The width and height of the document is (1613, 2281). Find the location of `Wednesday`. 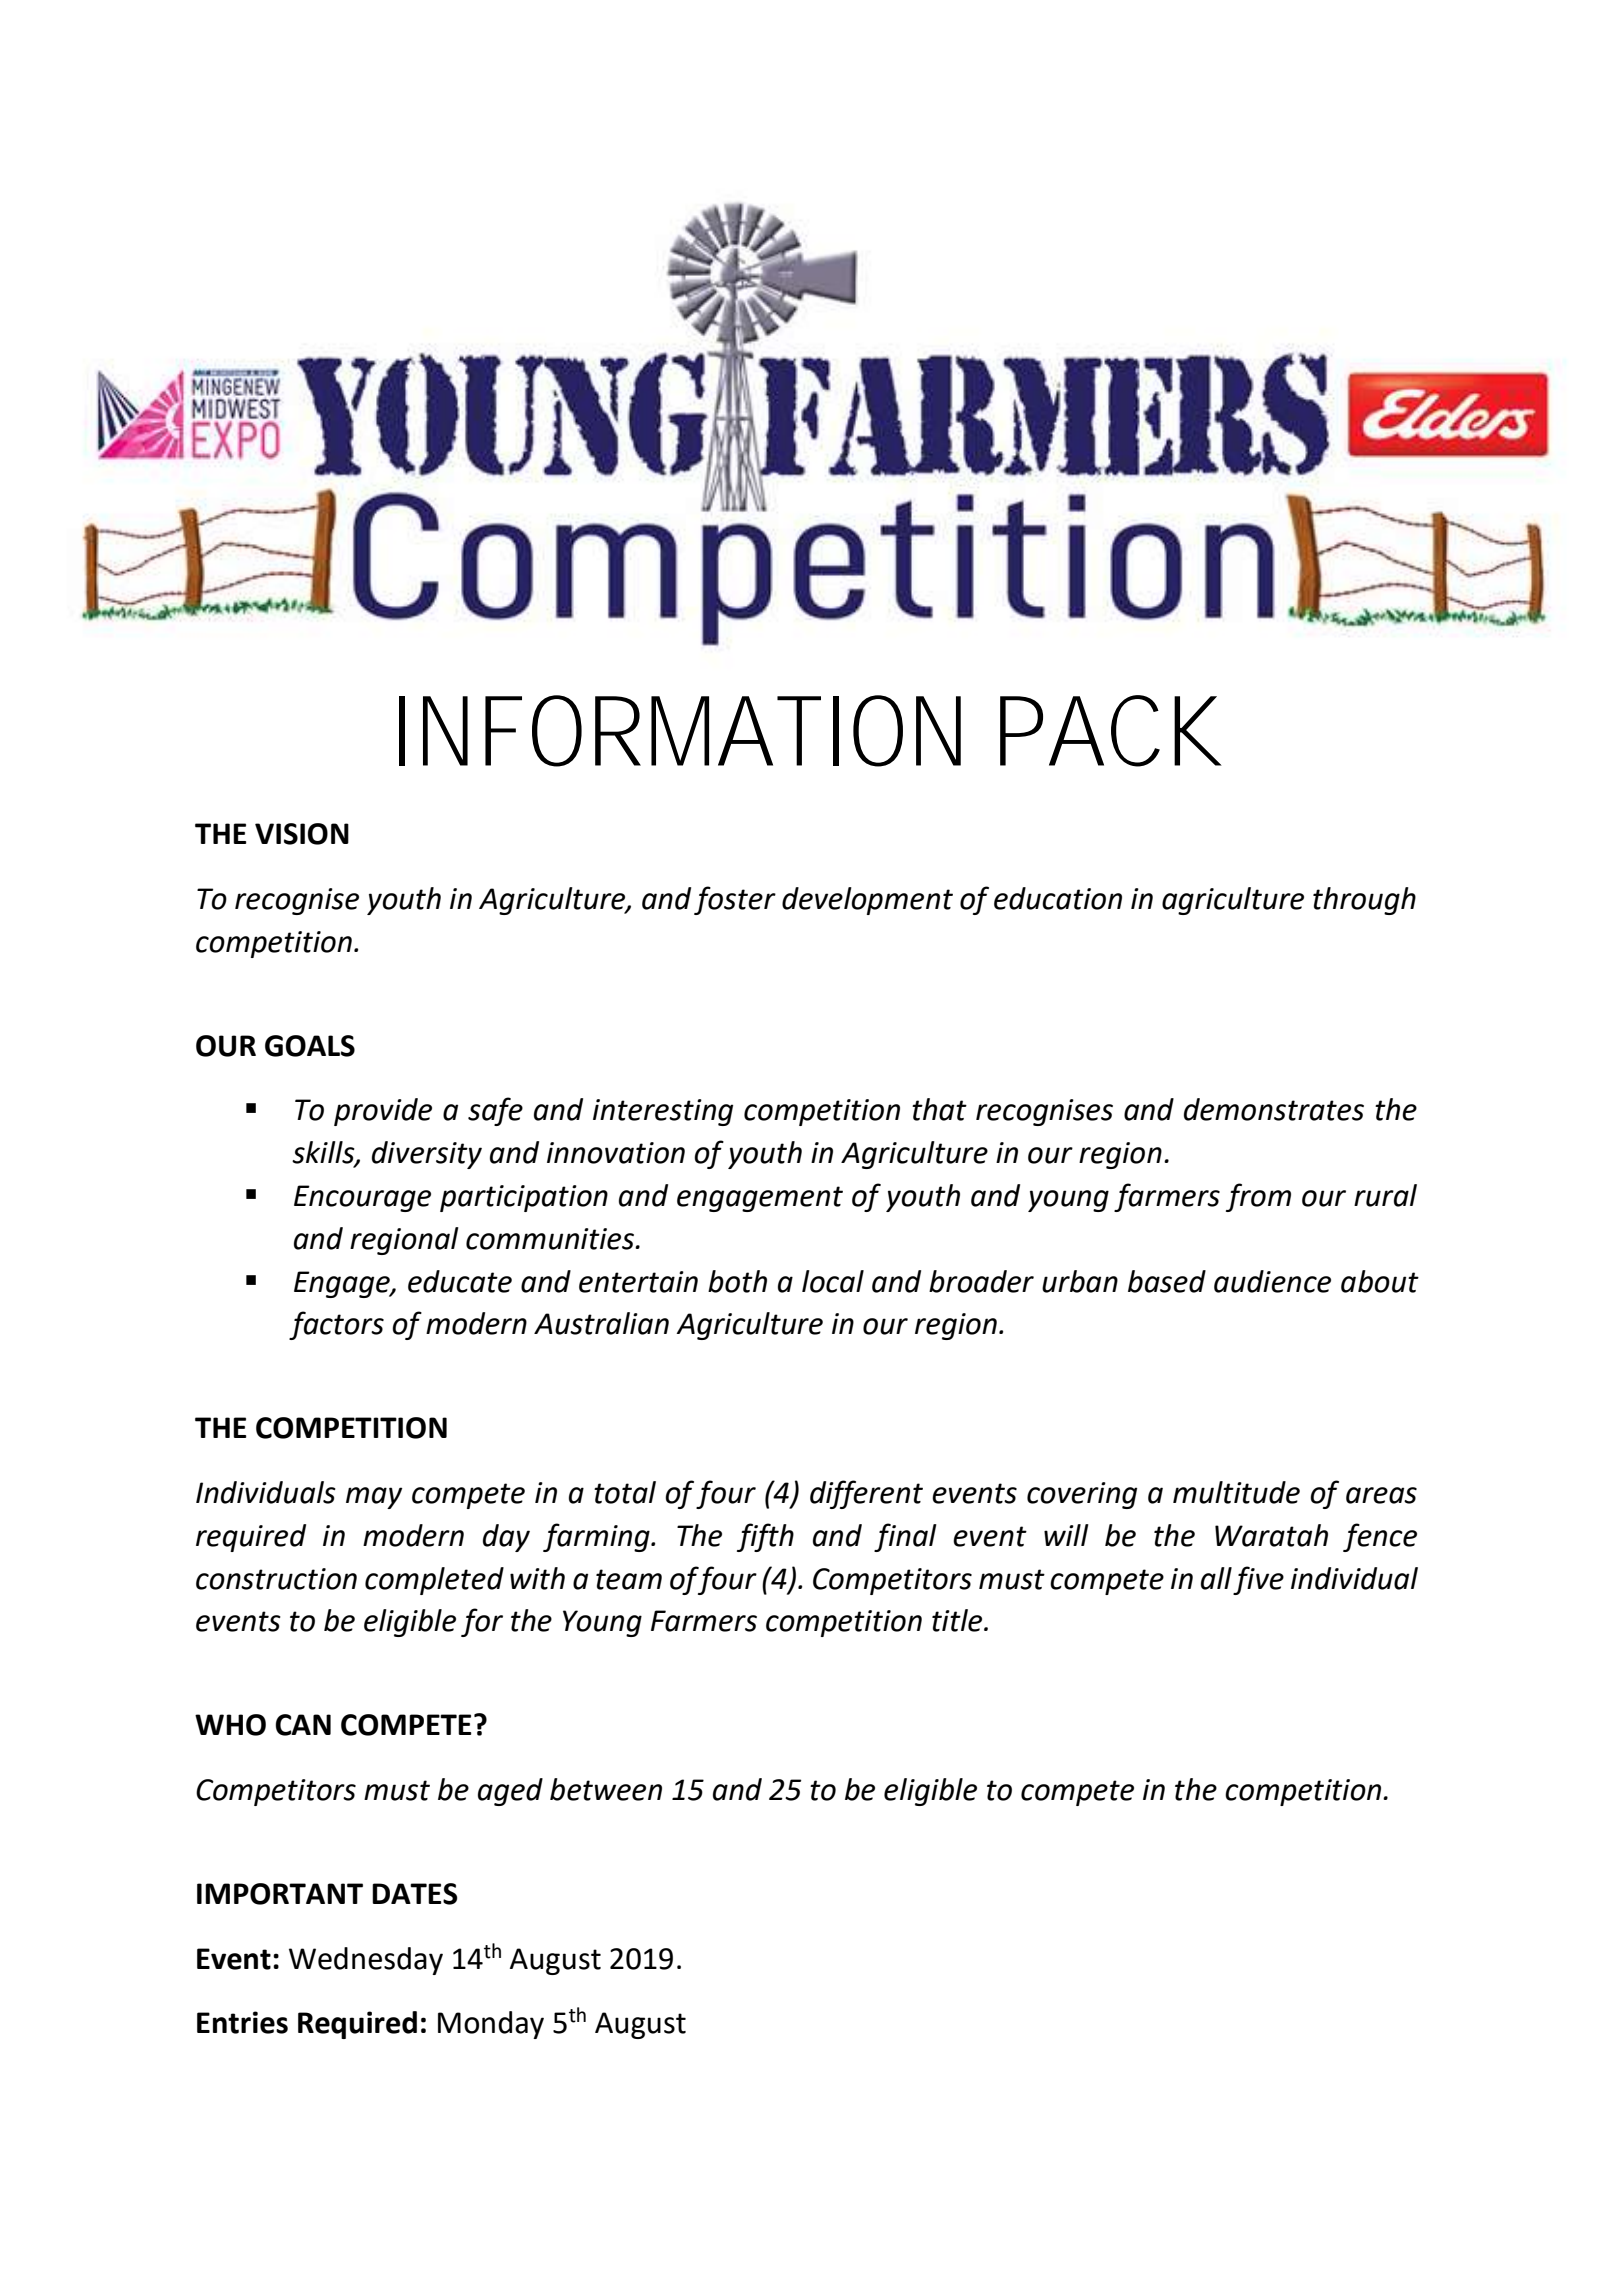

Wednesday is located at coordinates (366, 1961).
